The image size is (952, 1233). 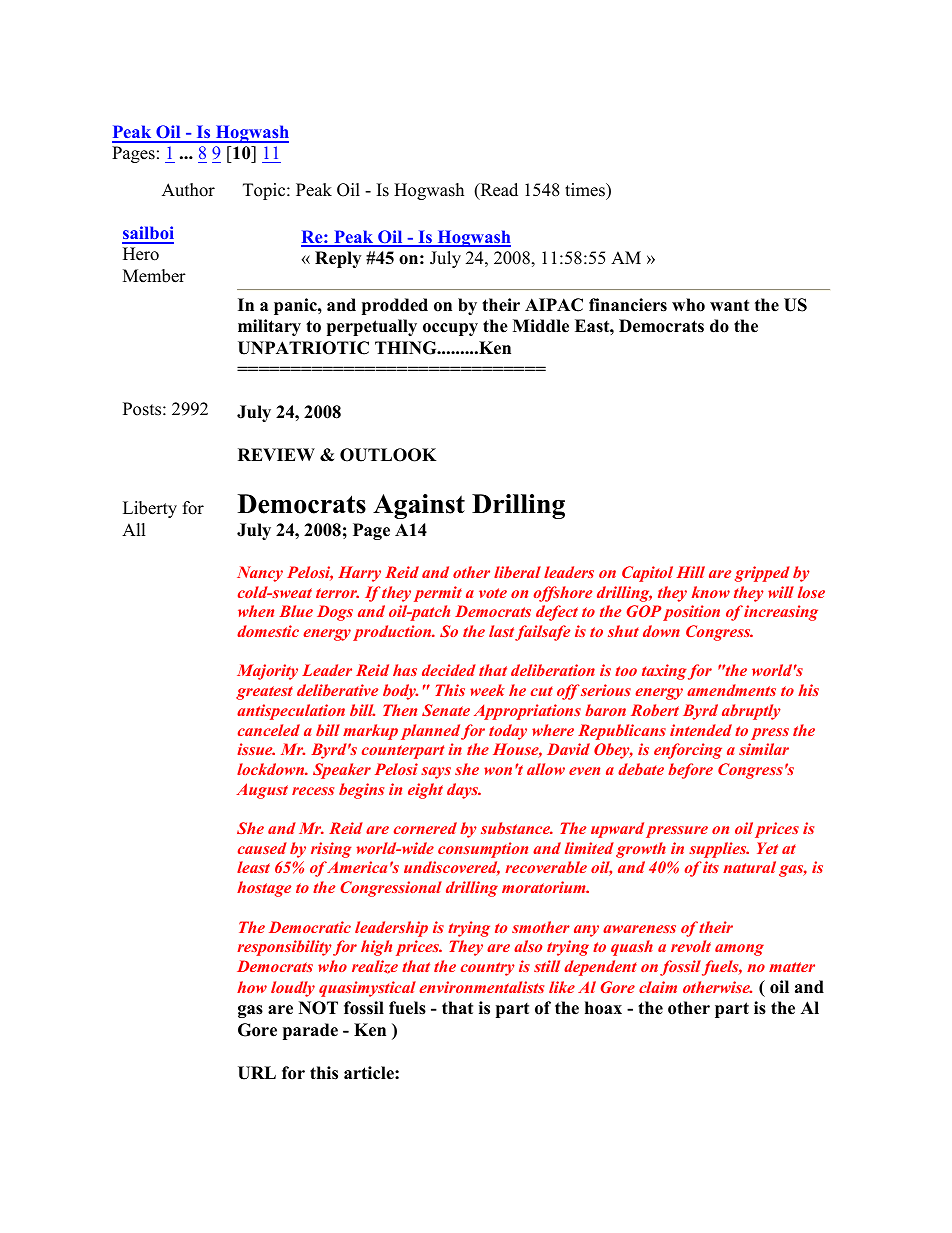 I want to click on want, so click(x=729, y=305).
